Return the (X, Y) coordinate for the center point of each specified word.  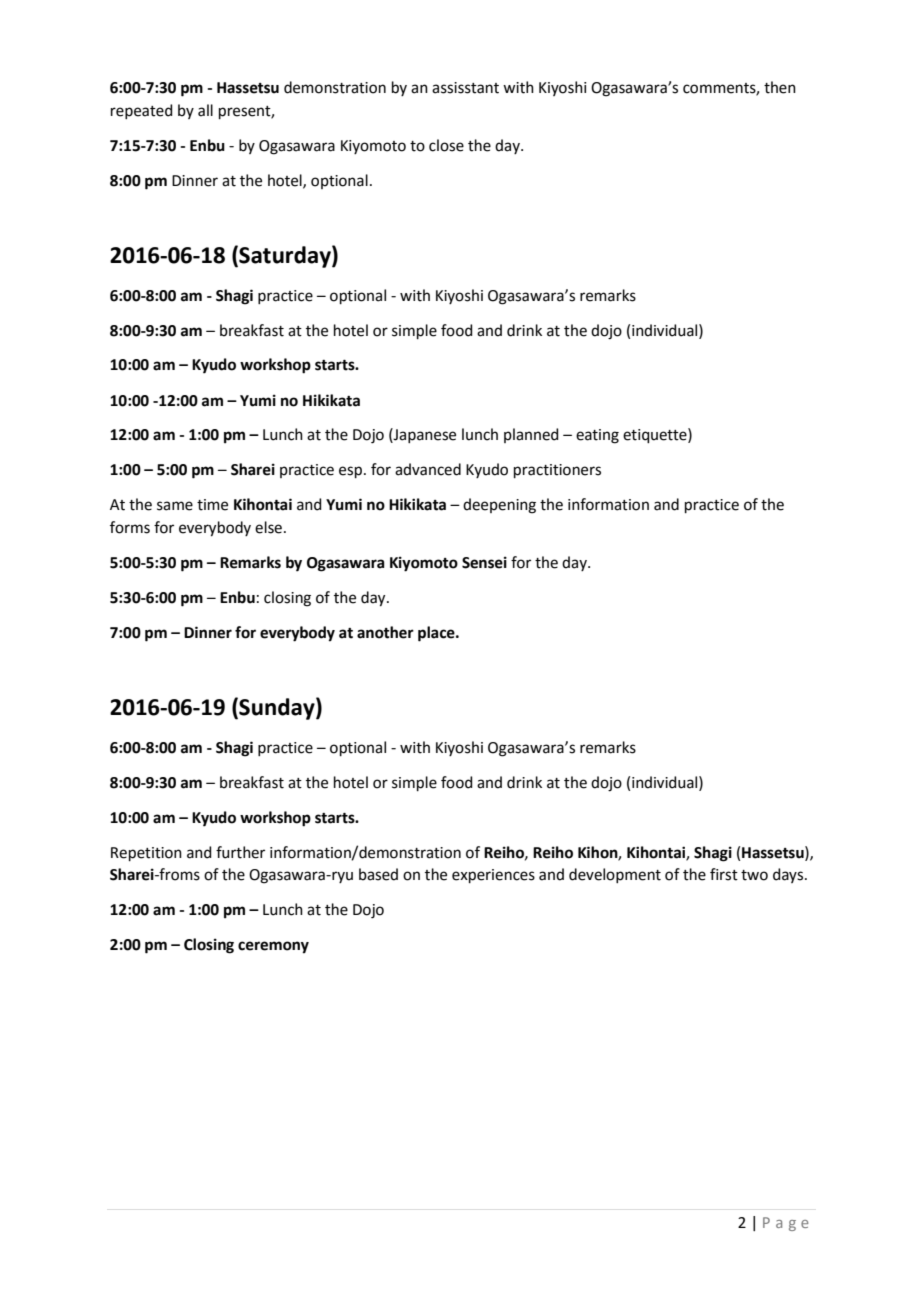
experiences (493, 876)
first (724, 874)
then (780, 87)
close (446, 145)
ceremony (273, 947)
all (205, 110)
